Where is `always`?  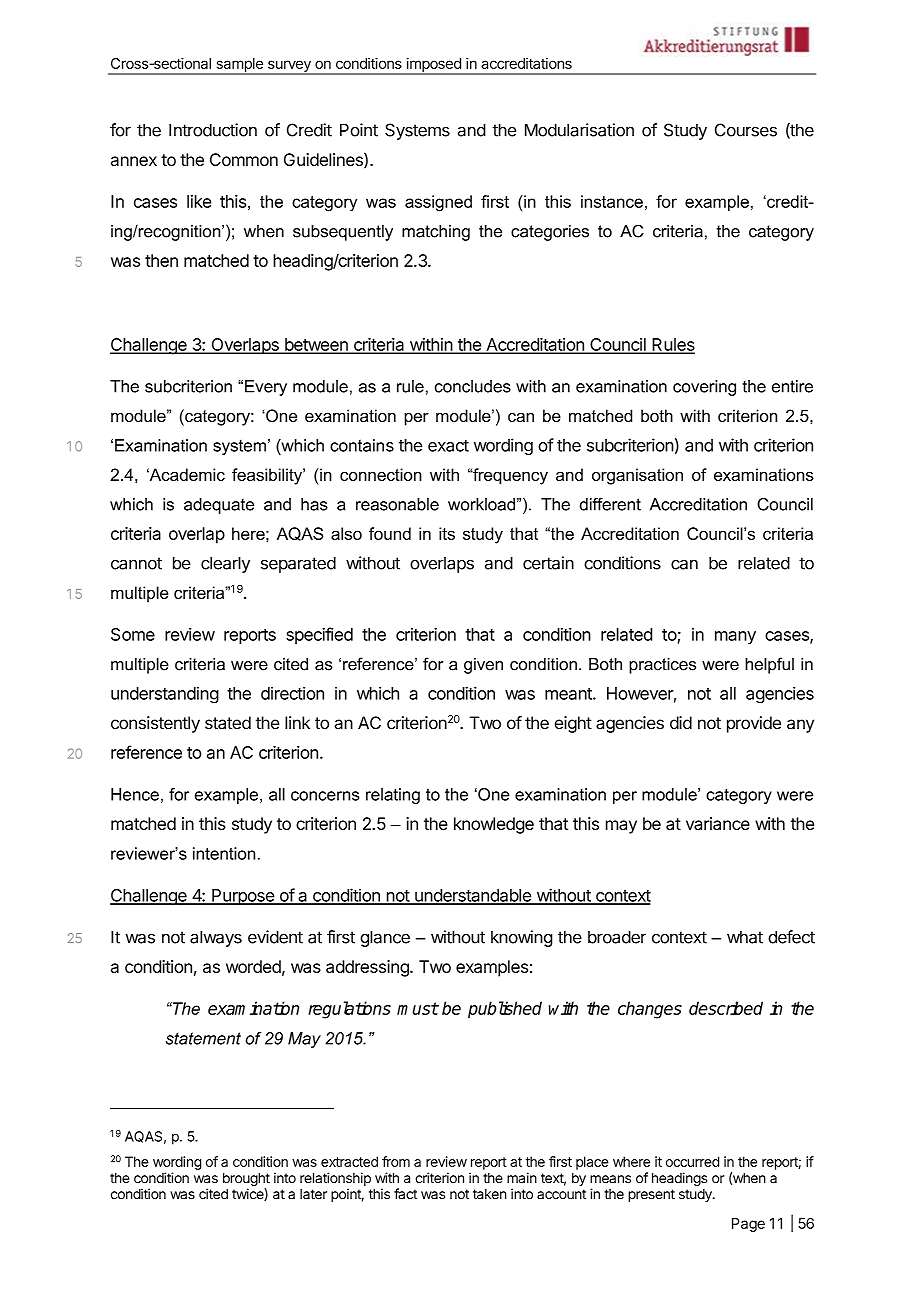
always is located at coordinates (216, 938).
